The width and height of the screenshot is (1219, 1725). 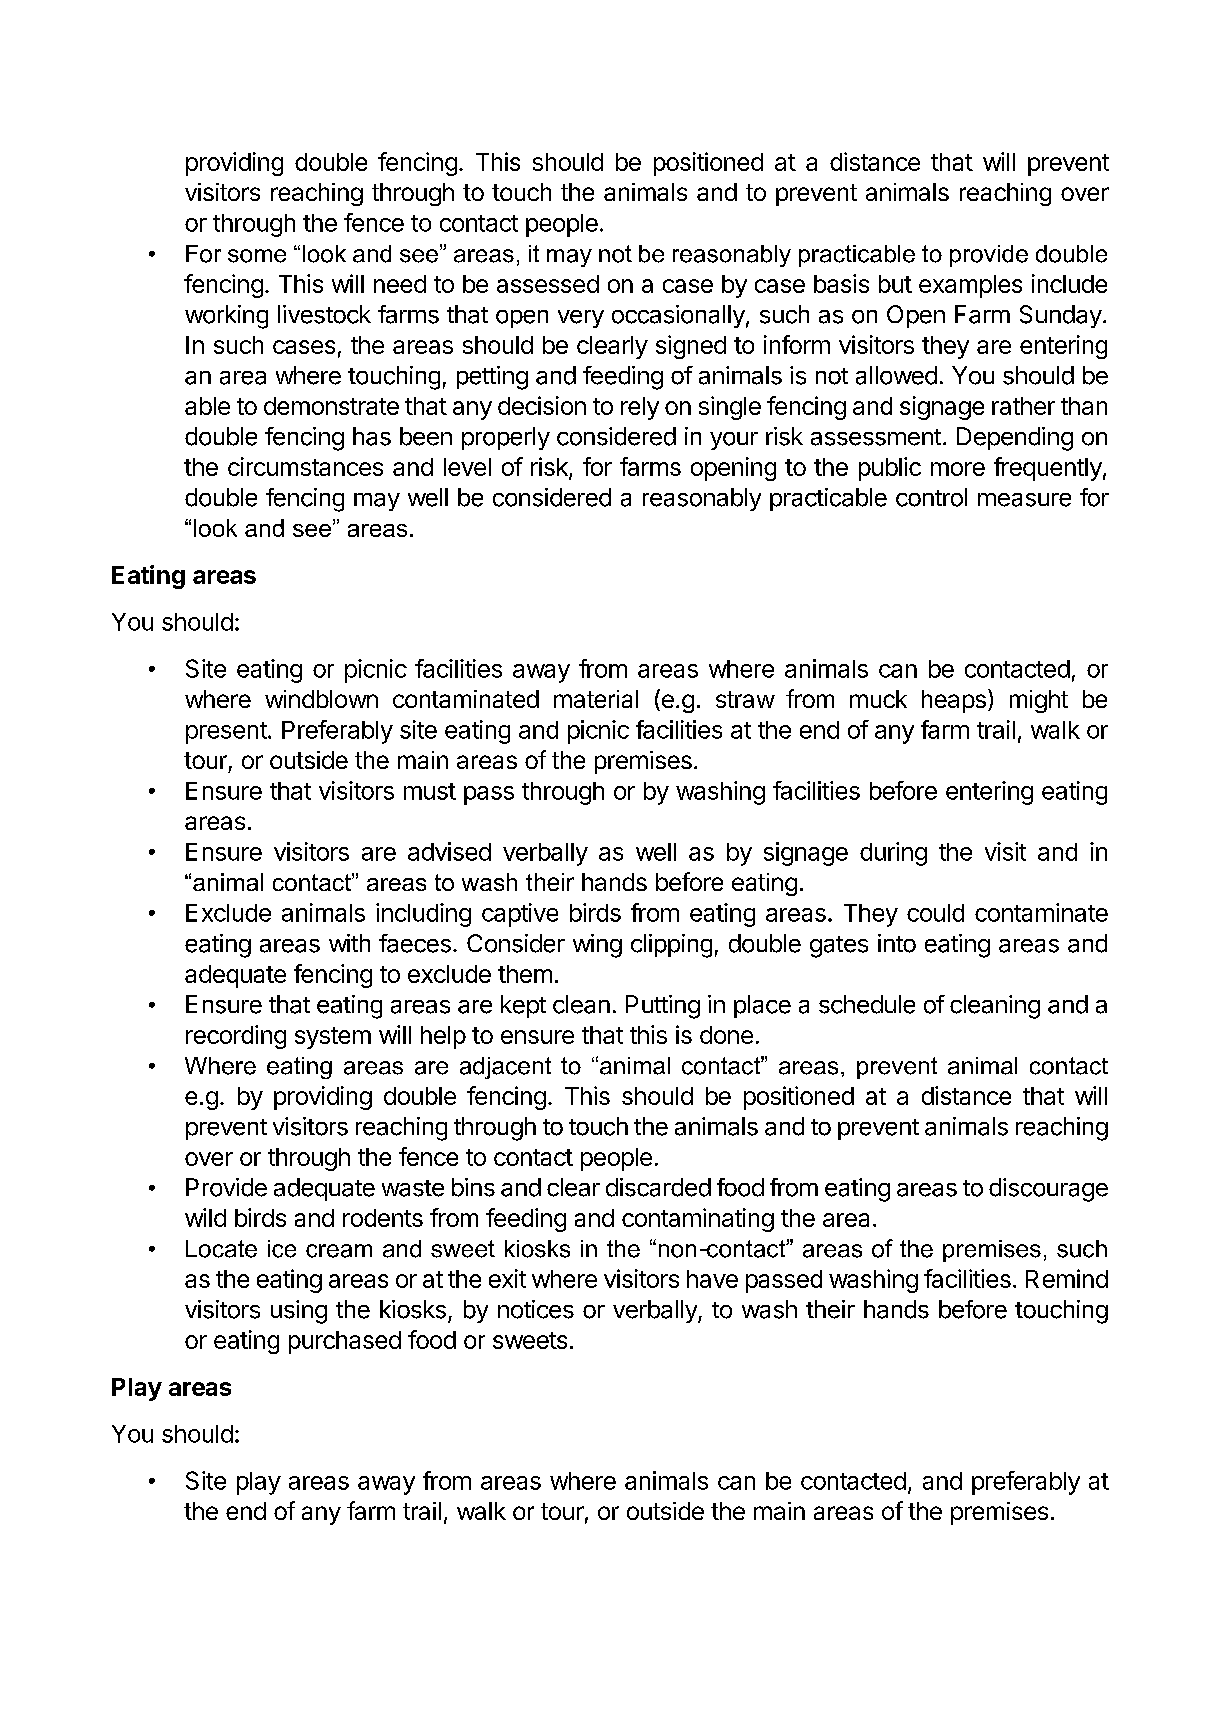 What do you see at coordinates (1067, 1278) in the screenshot?
I see `Remind` at bounding box center [1067, 1278].
